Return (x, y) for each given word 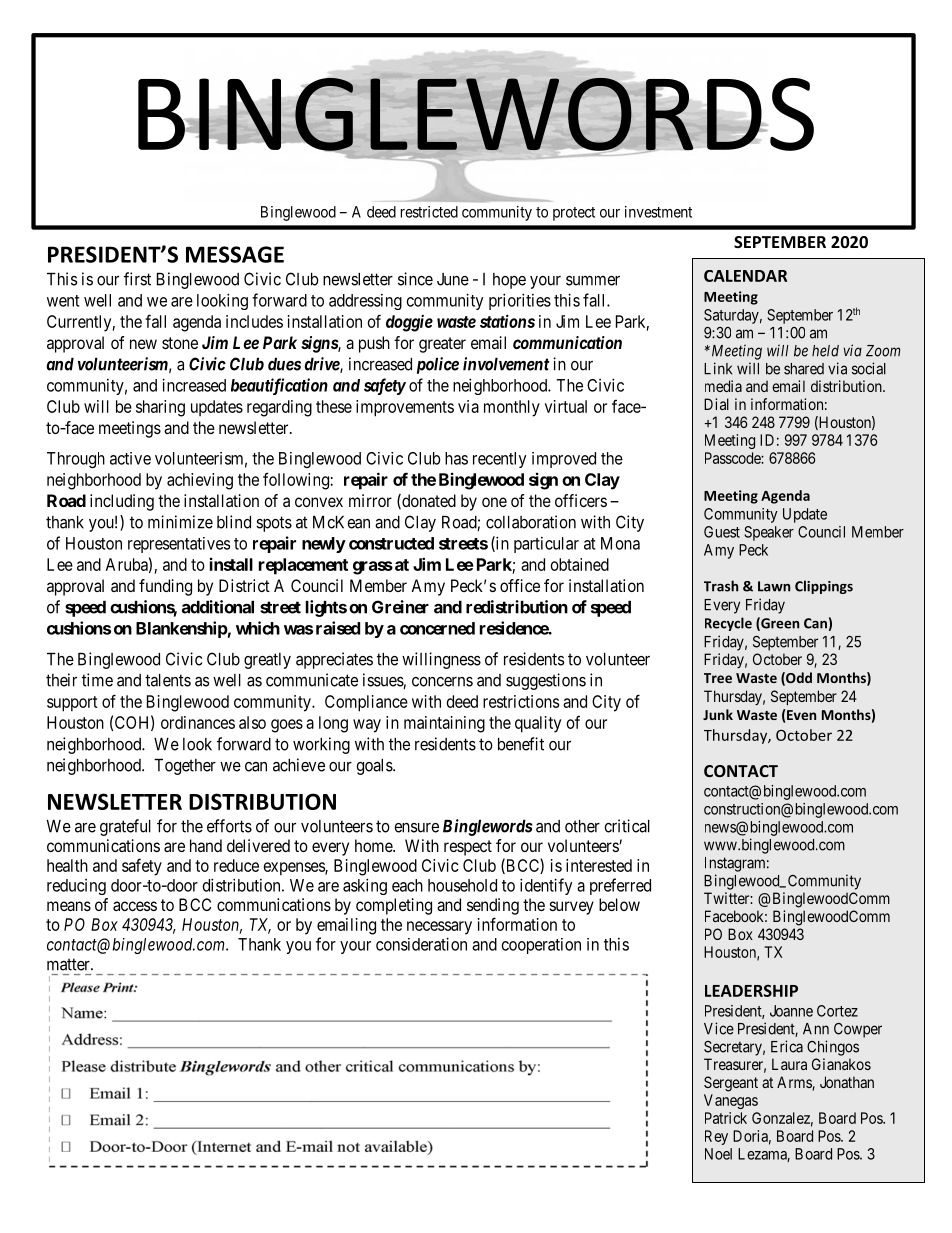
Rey (716, 1137)
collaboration (531, 522)
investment (658, 212)
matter (69, 964)
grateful (125, 827)
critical (627, 826)
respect (468, 848)
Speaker (769, 533)
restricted (429, 212)
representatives (179, 545)
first (137, 279)
